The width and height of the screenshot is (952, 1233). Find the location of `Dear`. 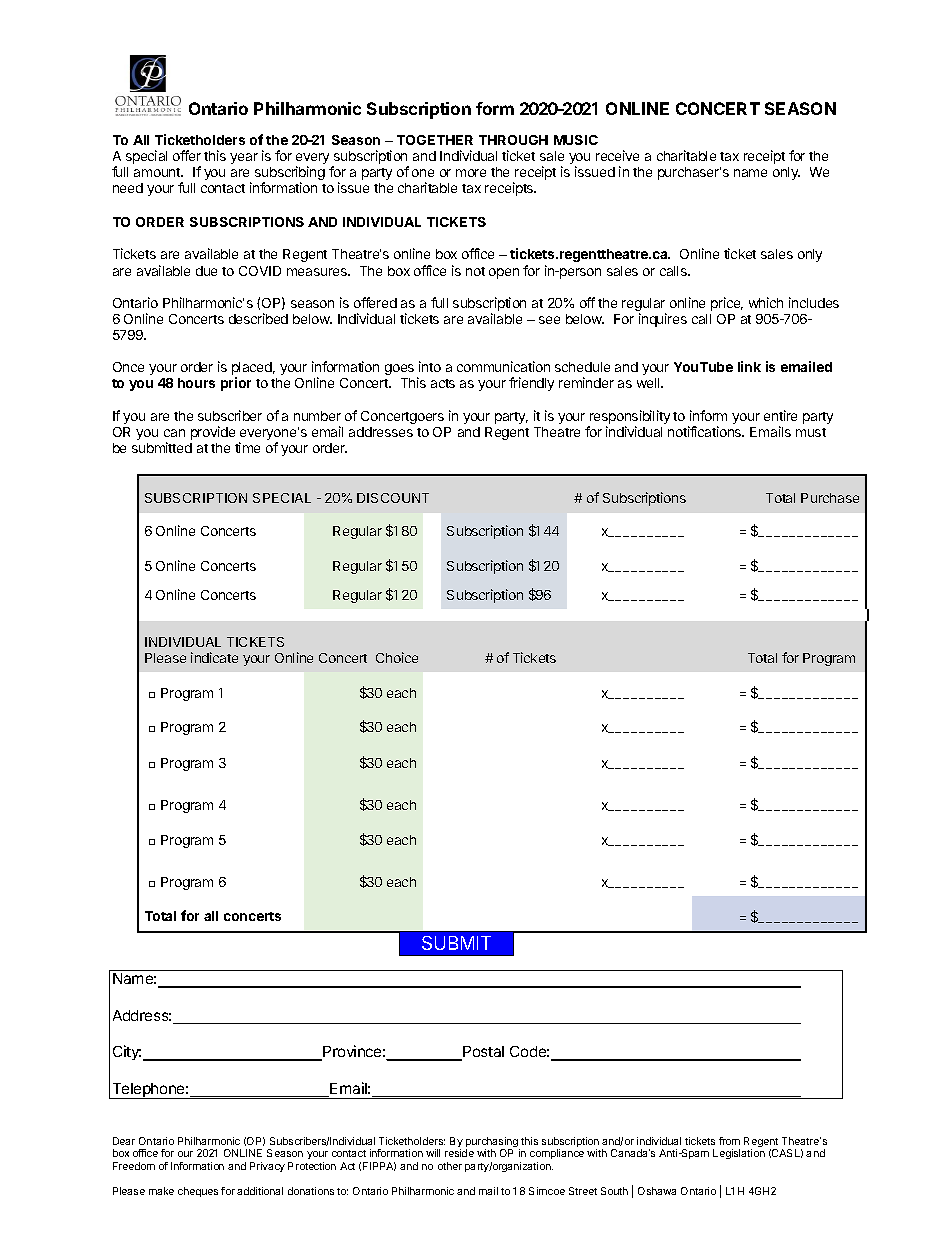

Dear is located at coordinates (124, 1141).
